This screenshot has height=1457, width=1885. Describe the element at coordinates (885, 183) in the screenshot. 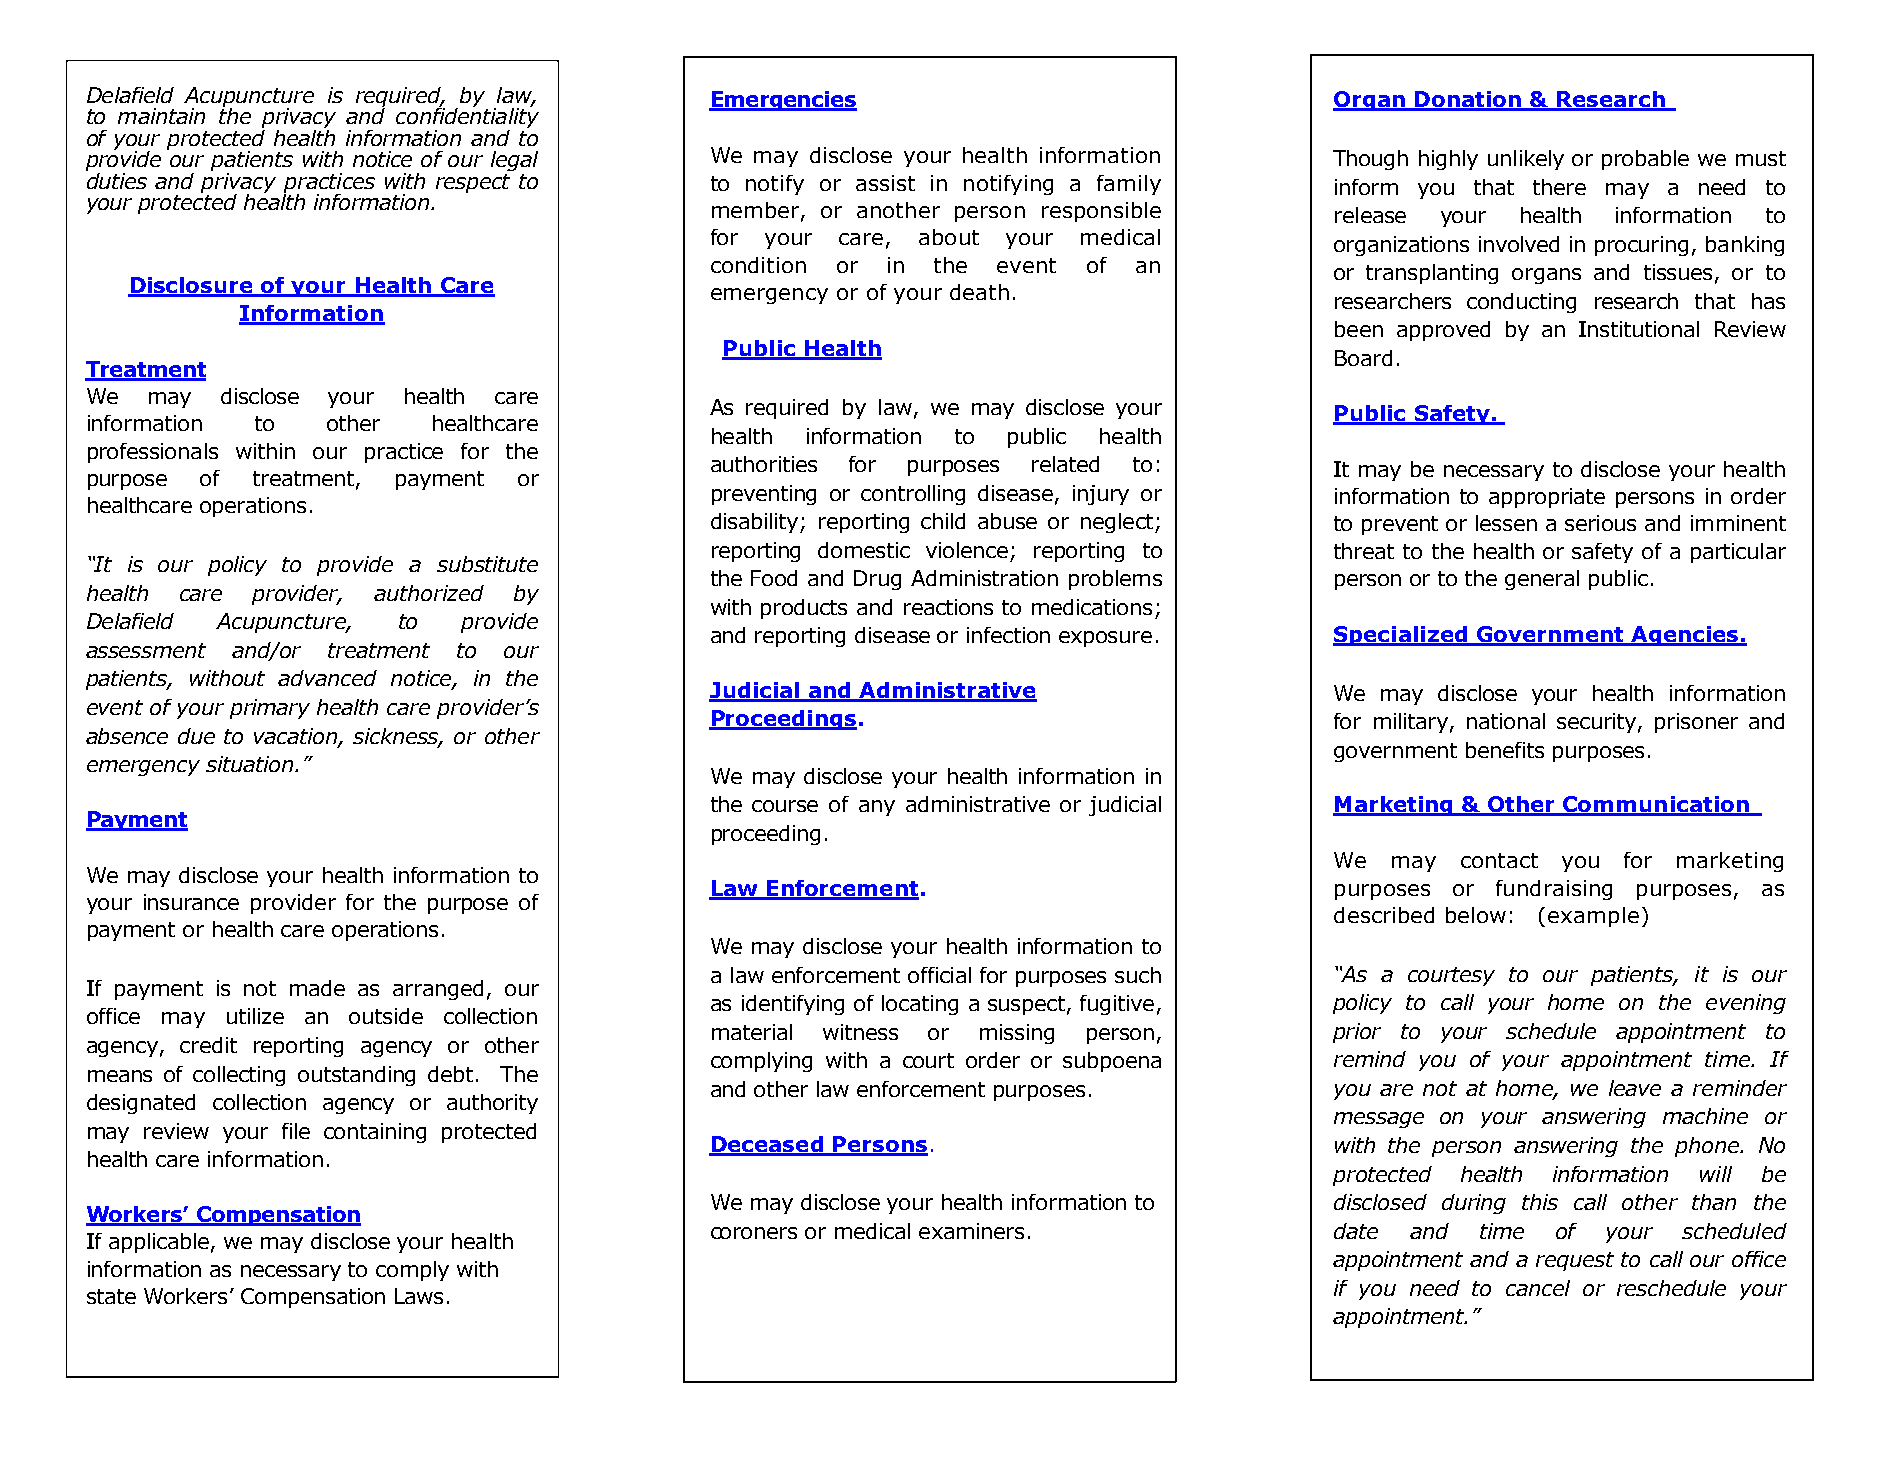

I see `assist` at that location.
